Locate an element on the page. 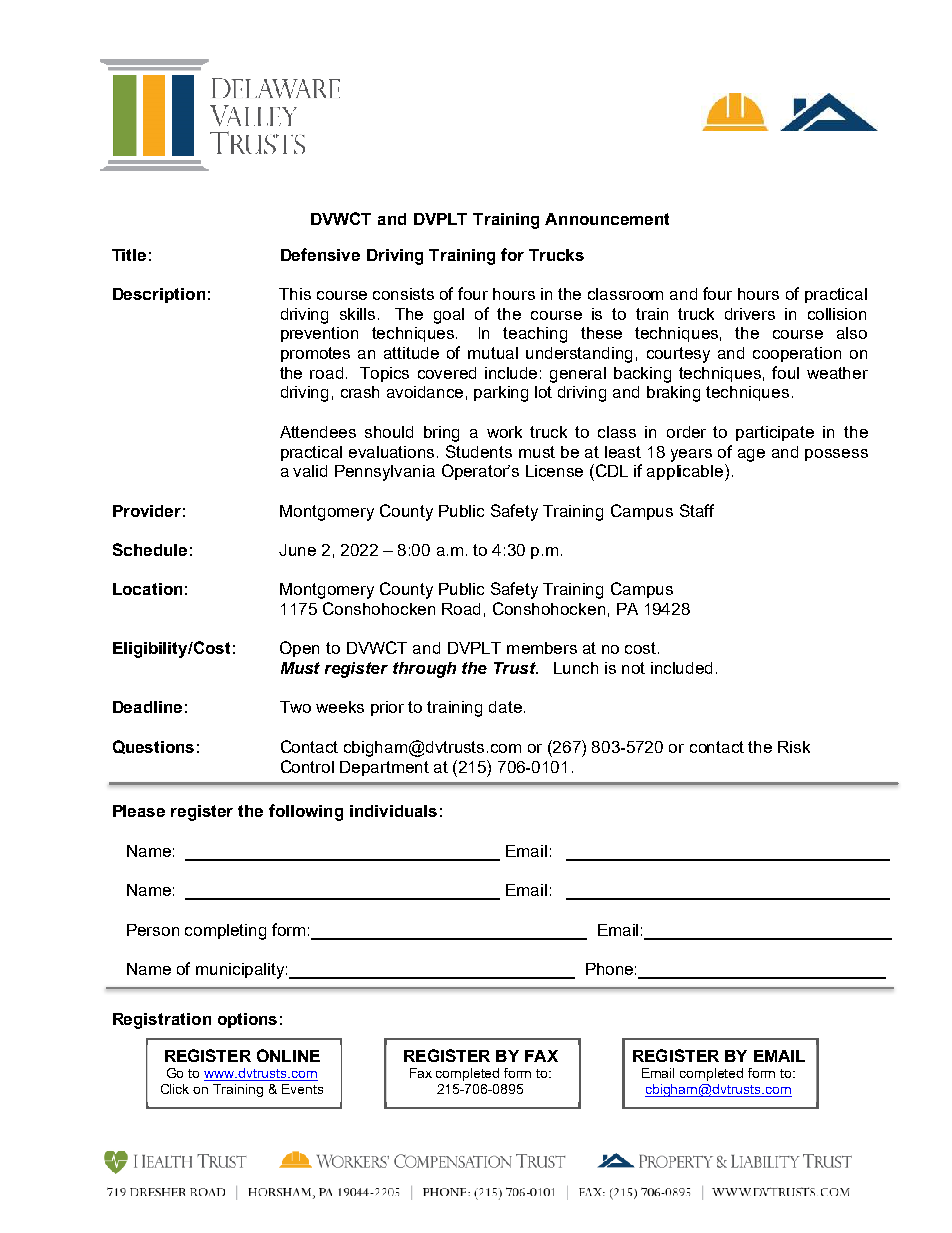  Title is located at coordinates (129, 255).
